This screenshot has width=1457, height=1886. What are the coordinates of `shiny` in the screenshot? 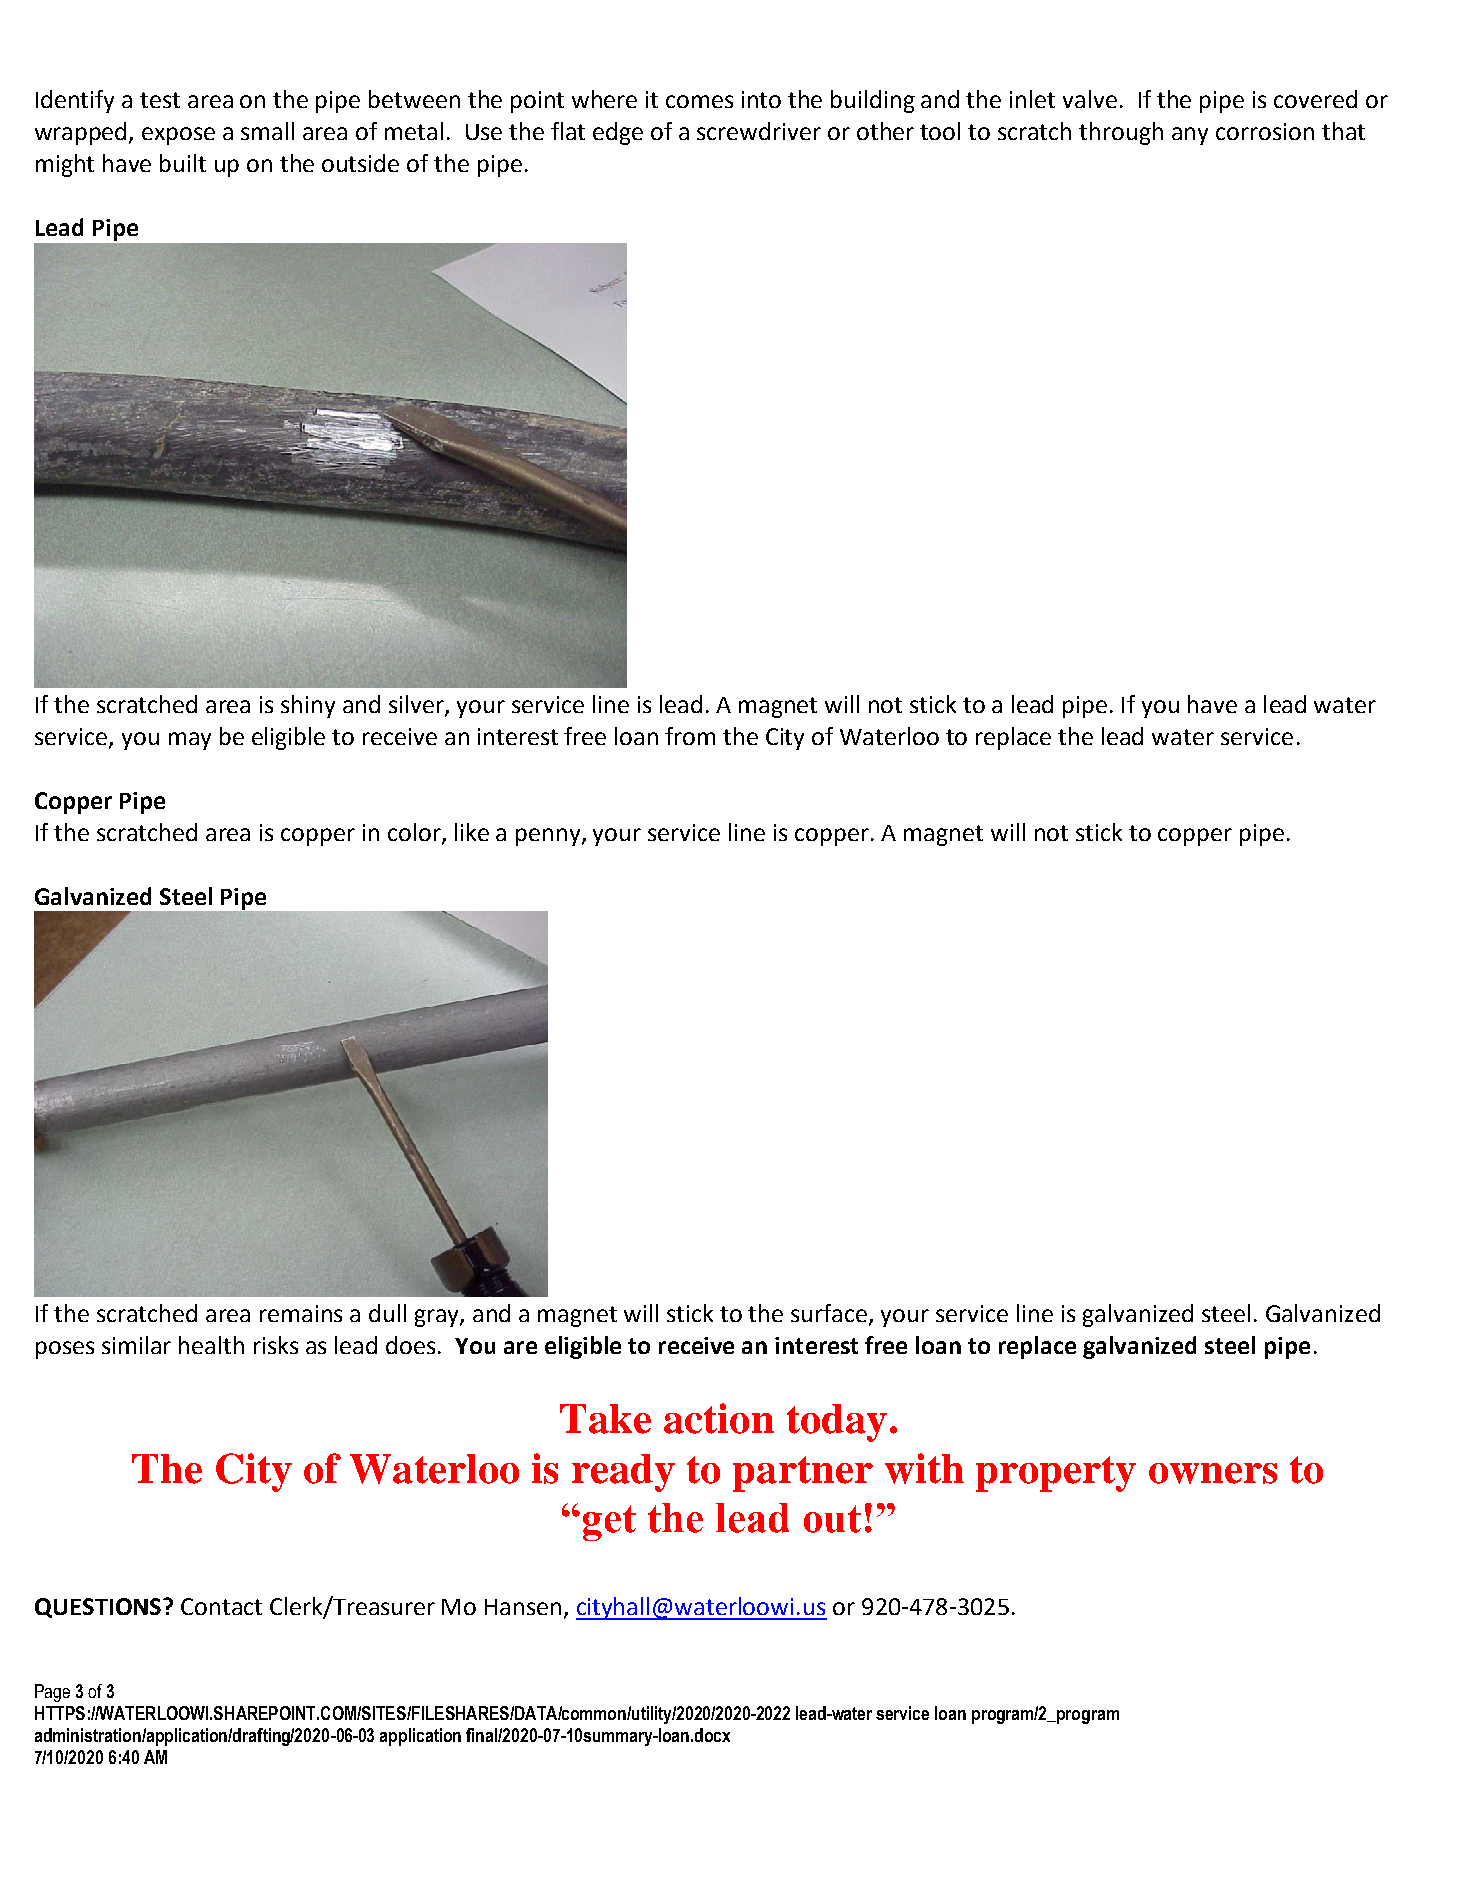 It's located at (308, 706).
